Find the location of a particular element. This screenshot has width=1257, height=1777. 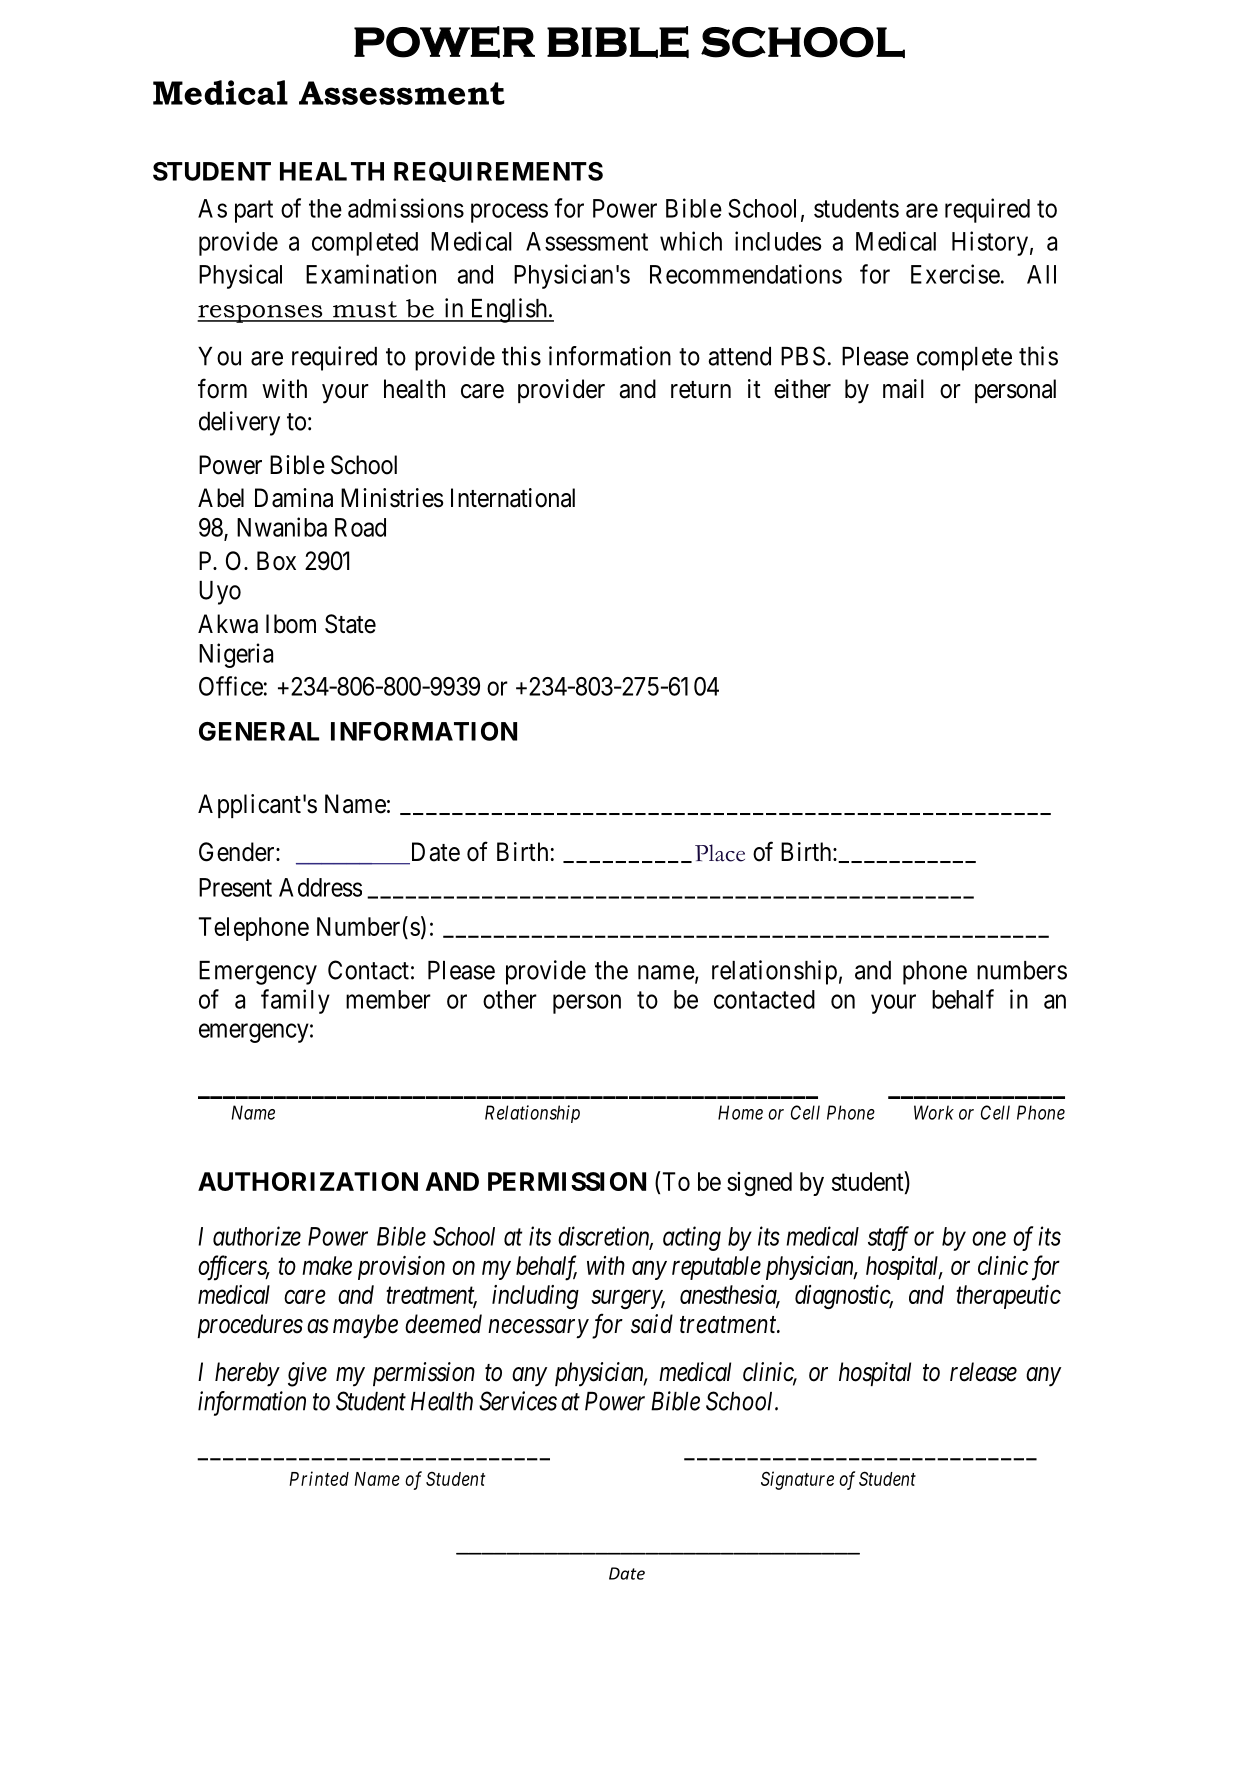

Work is located at coordinates (934, 1112).
